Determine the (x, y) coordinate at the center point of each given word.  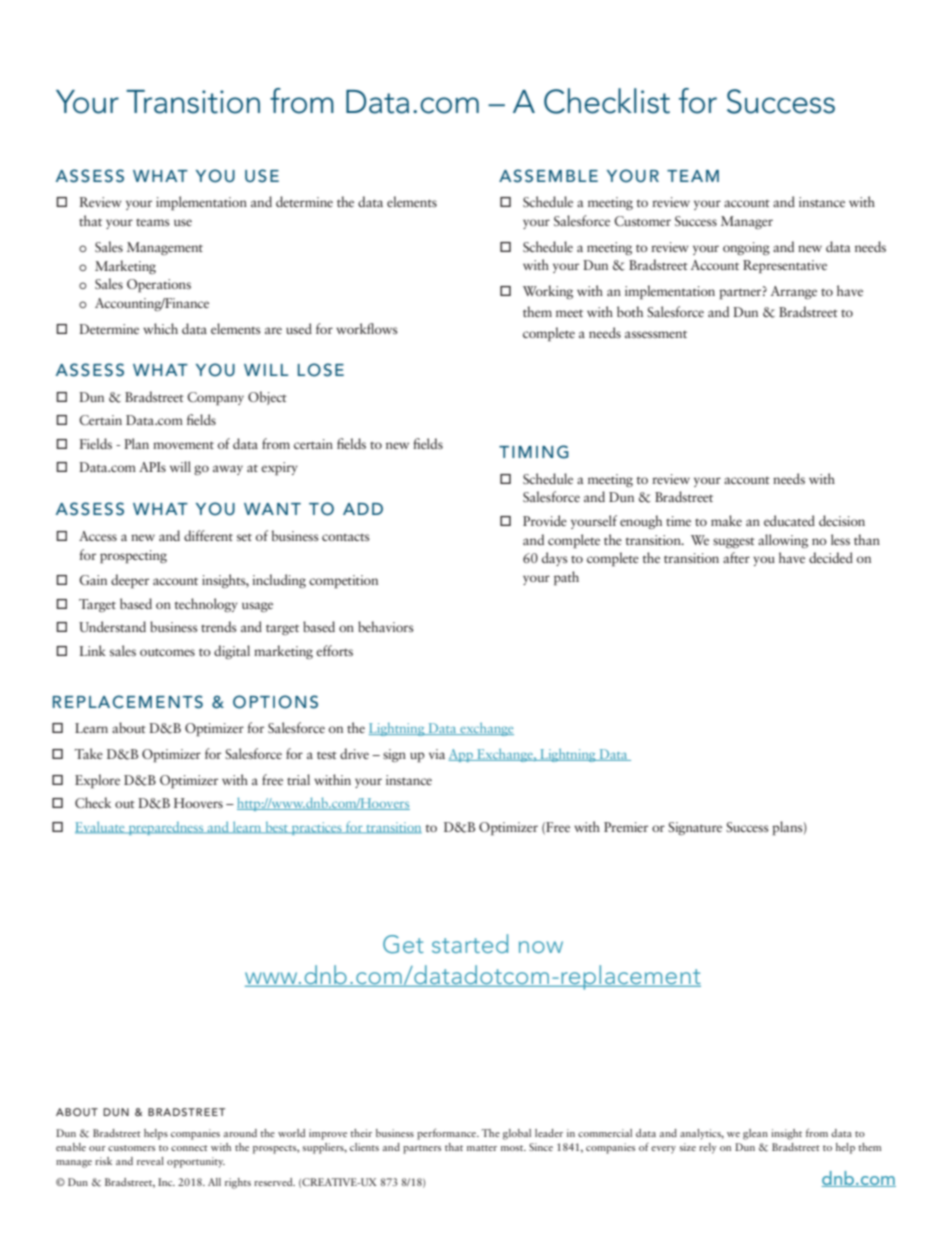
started (470, 943)
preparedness (166, 828)
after (736, 557)
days (555, 559)
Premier (626, 827)
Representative (785, 266)
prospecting (133, 556)
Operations (159, 285)
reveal (150, 1161)
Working (548, 292)
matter (482, 1148)
